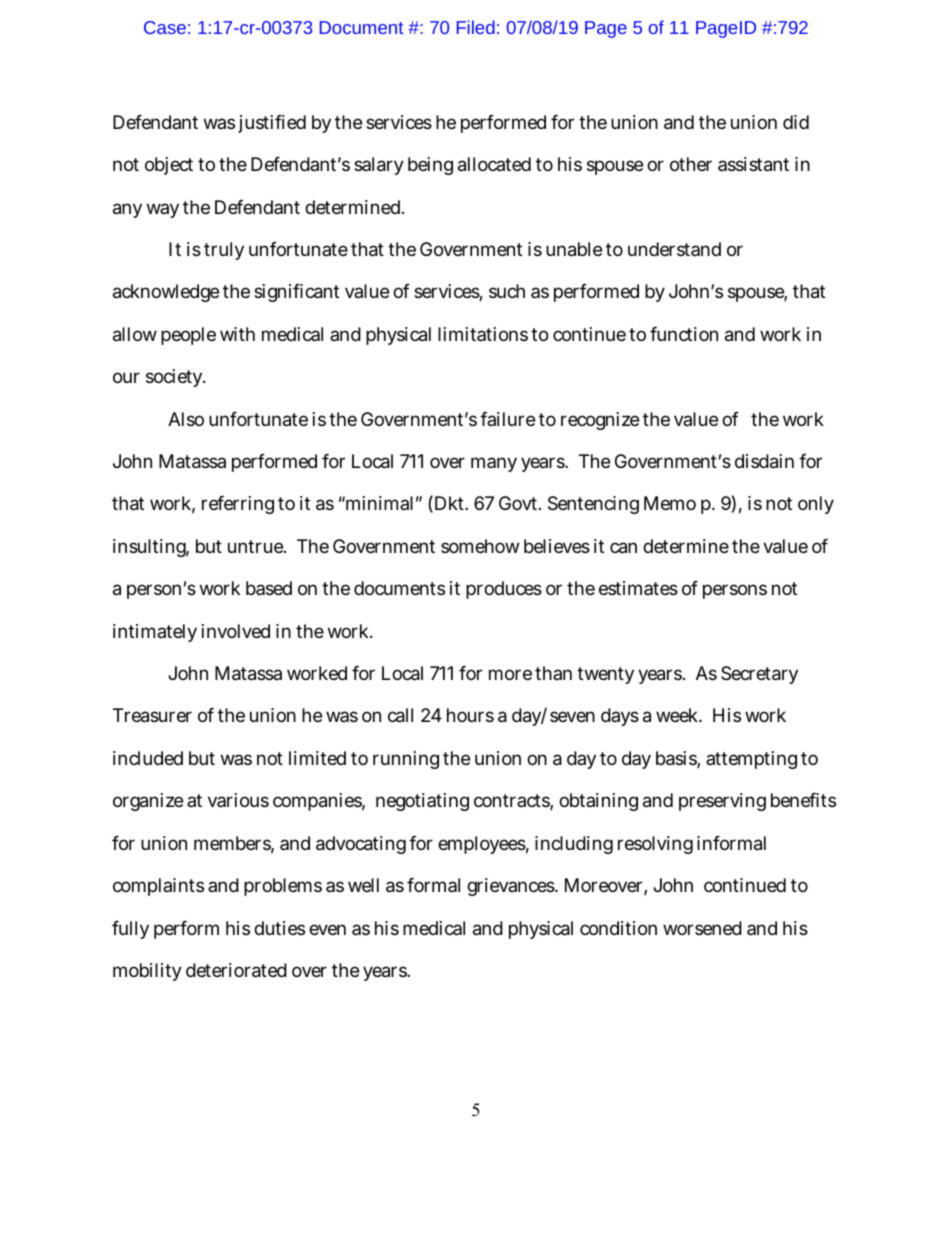 This screenshot has height=1233, width=952. What do you see at coordinates (638, 588) in the screenshot?
I see `estimates` at bounding box center [638, 588].
